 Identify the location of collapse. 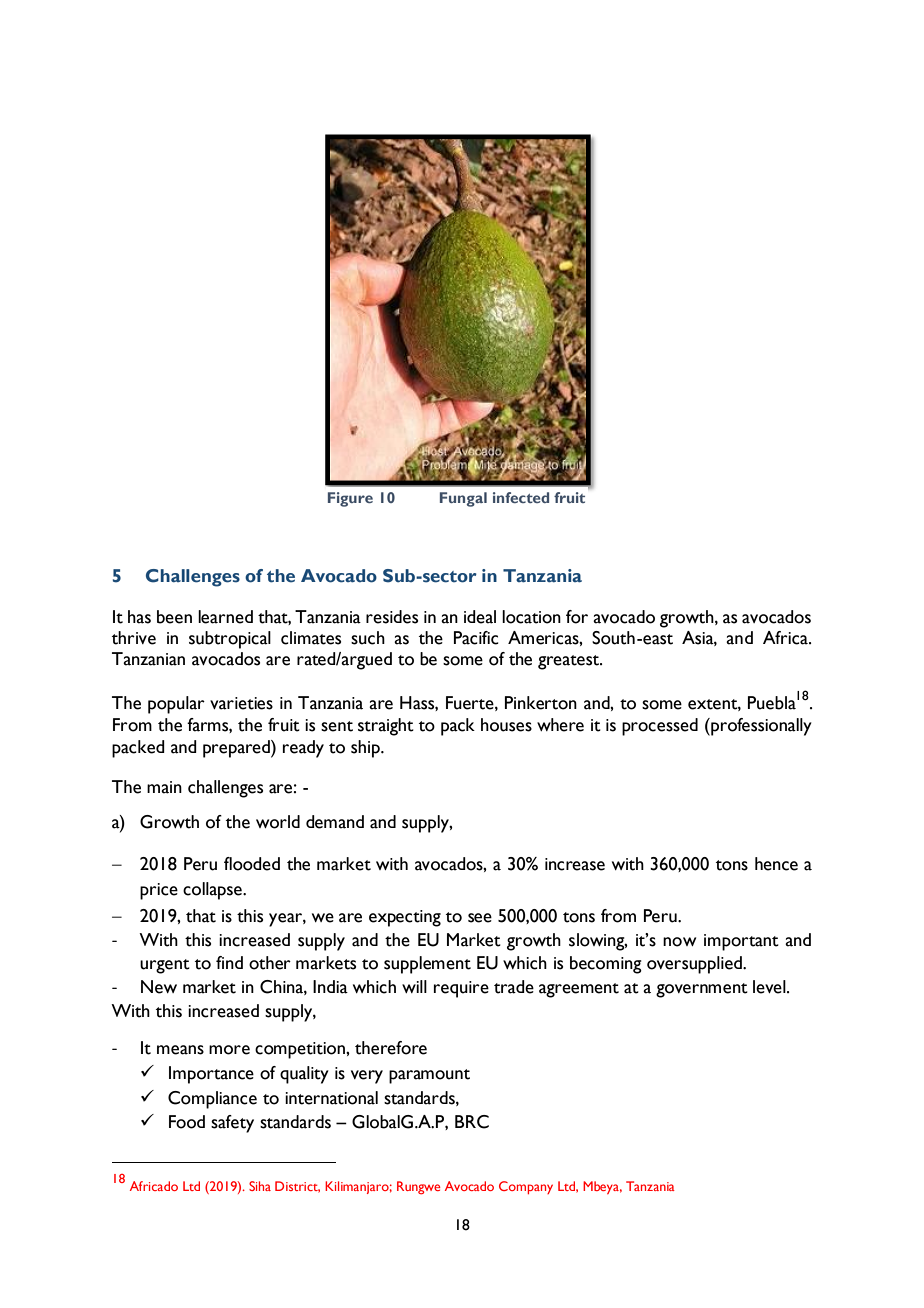
(213, 891).
